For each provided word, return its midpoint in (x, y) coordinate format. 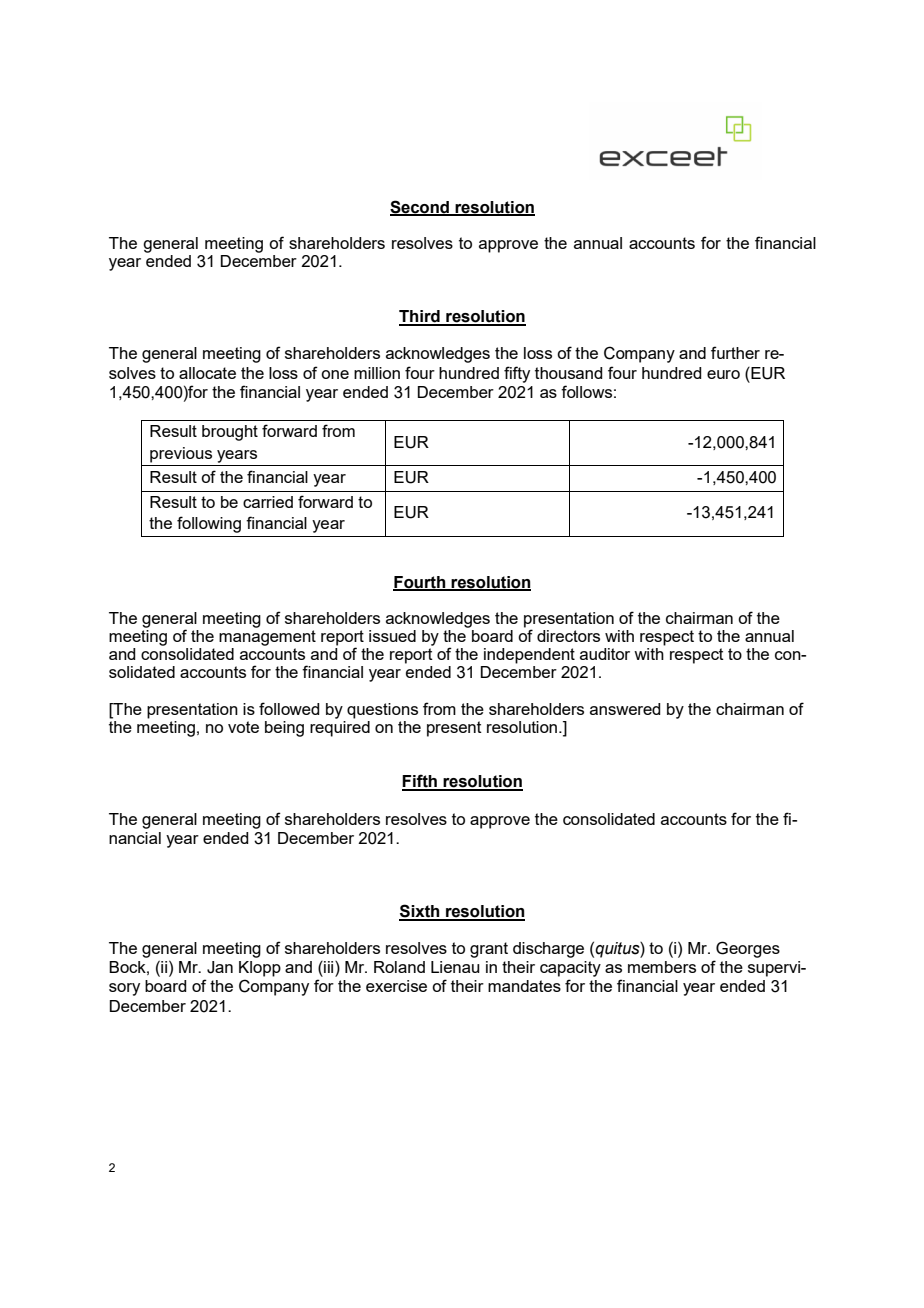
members (662, 967)
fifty (517, 374)
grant (489, 950)
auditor (605, 654)
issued (392, 636)
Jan (220, 967)
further (735, 352)
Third (420, 317)
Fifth (420, 782)
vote (243, 727)
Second (420, 207)
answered (625, 709)
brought (230, 433)
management (267, 638)
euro (723, 374)
